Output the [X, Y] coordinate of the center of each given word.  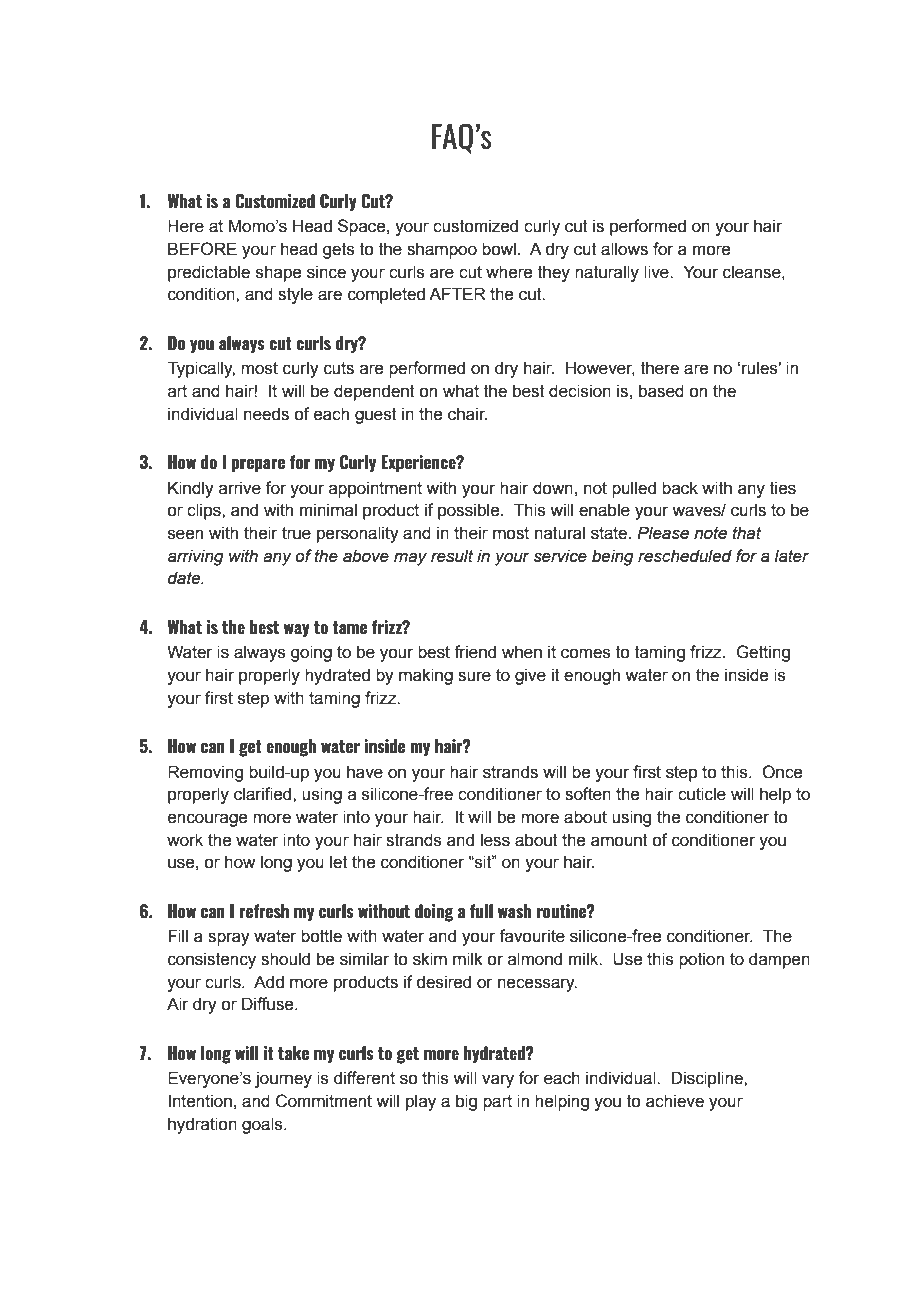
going [311, 653]
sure [474, 676]
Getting [763, 653]
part [497, 1103]
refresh [264, 911]
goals [263, 1125]
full [481, 911]
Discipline [708, 1079]
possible [470, 511]
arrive [240, 488]
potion [701, 960]
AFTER [457, 293]
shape [278, 273]
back [680, 488]
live [657, 272]
